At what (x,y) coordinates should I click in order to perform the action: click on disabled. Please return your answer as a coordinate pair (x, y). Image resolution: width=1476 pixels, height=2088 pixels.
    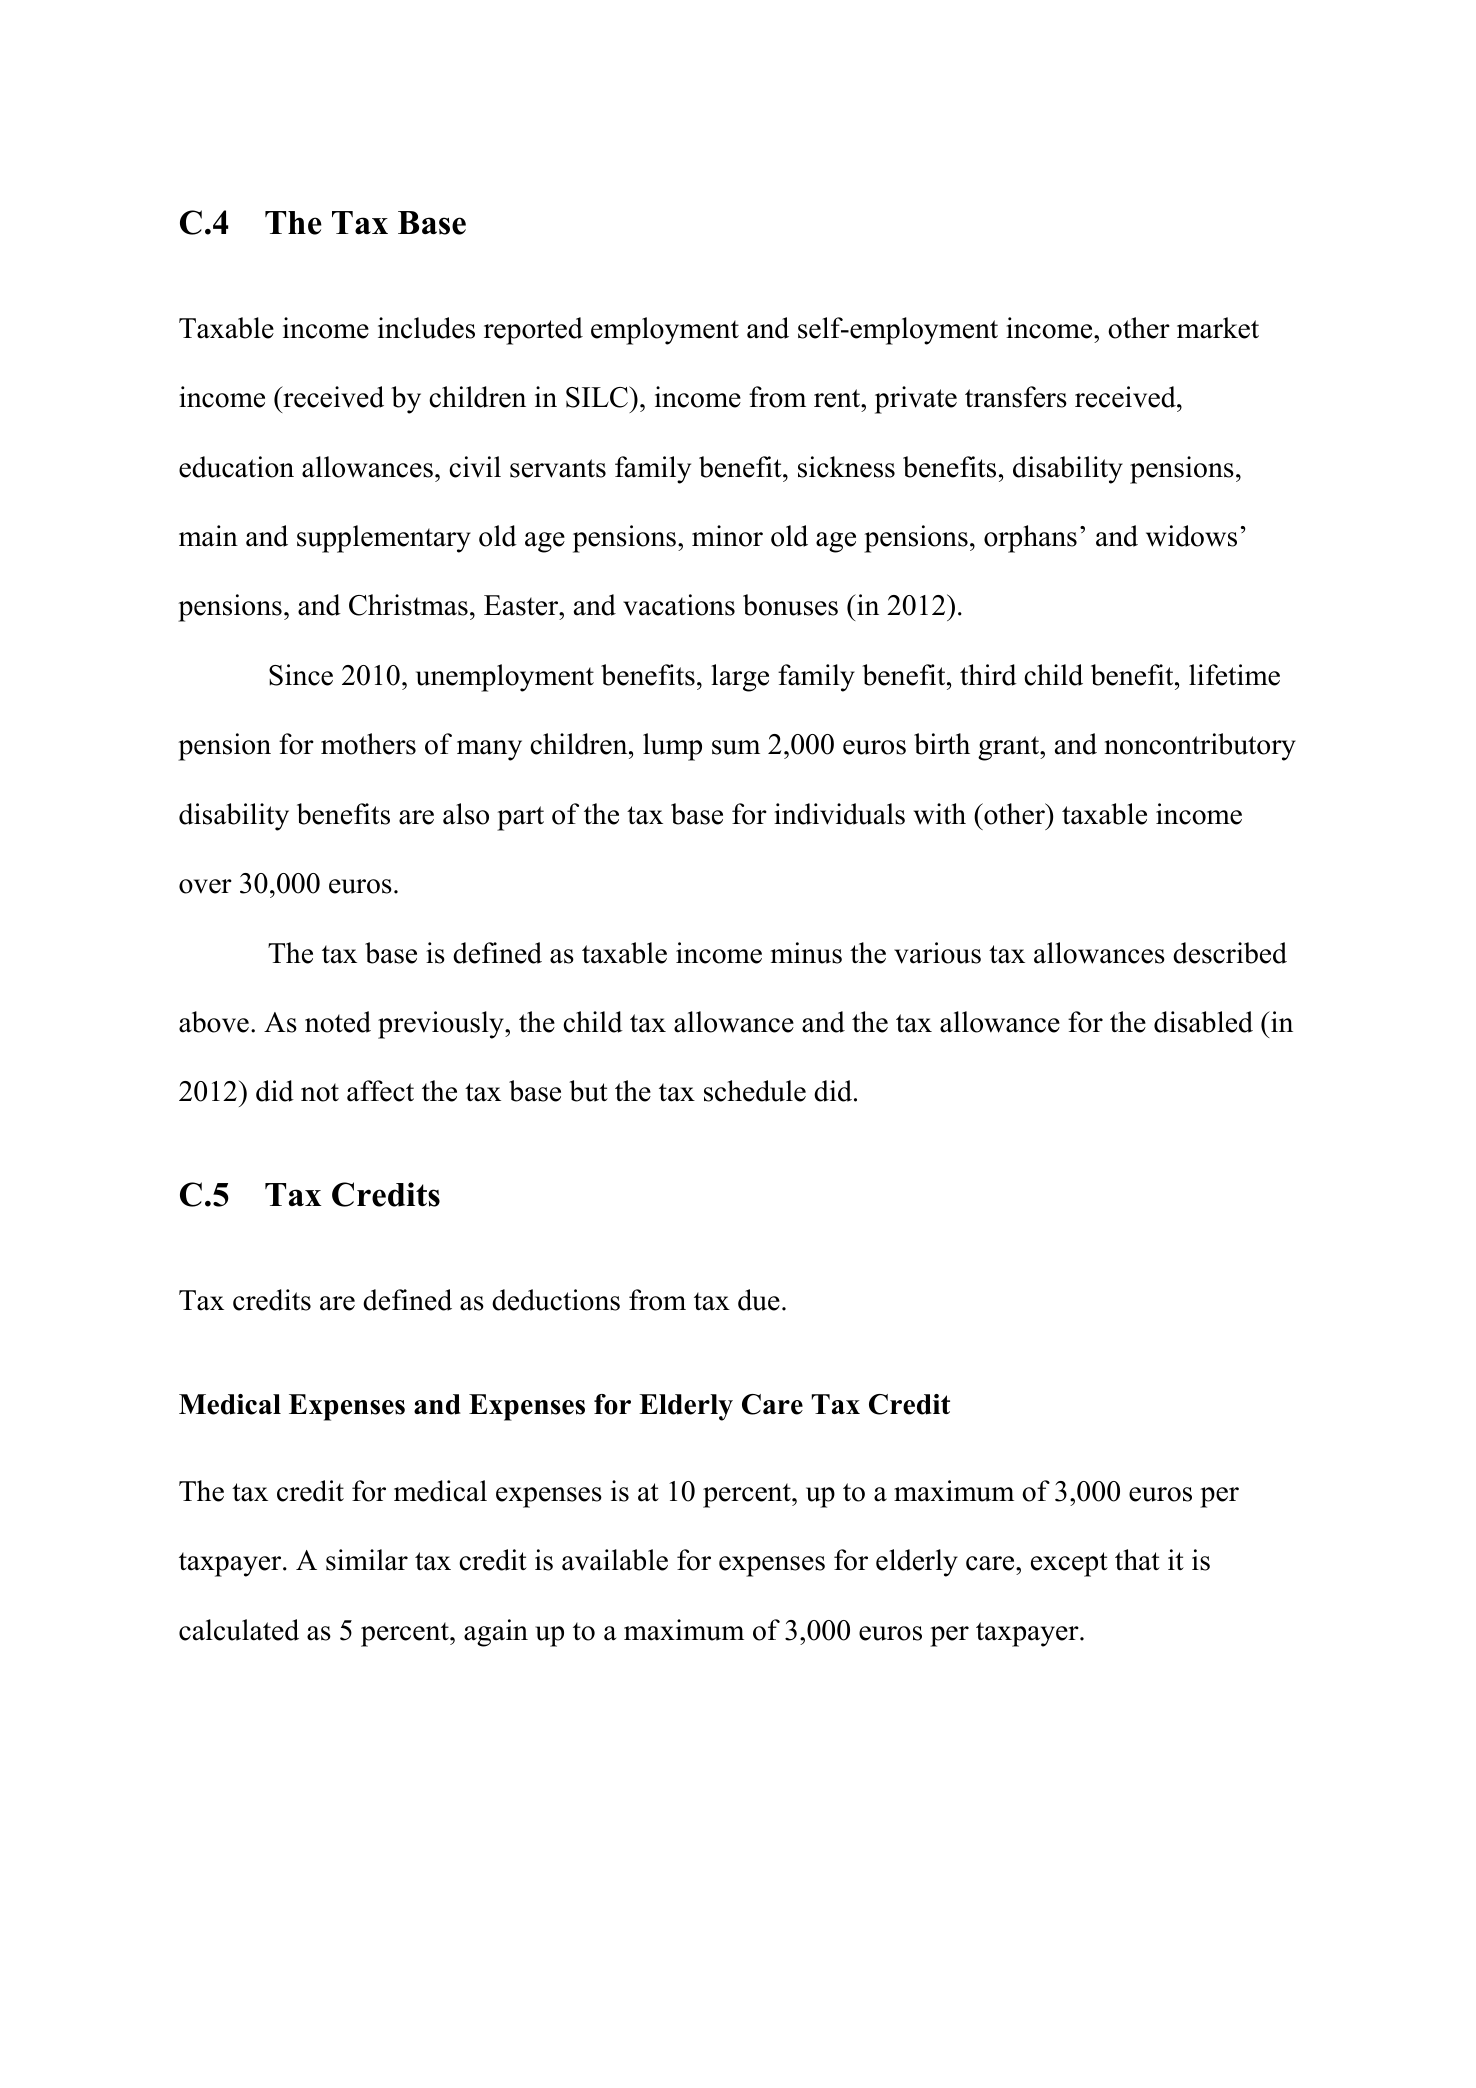
    Looking at the image, I should click on (1203, 1022).
